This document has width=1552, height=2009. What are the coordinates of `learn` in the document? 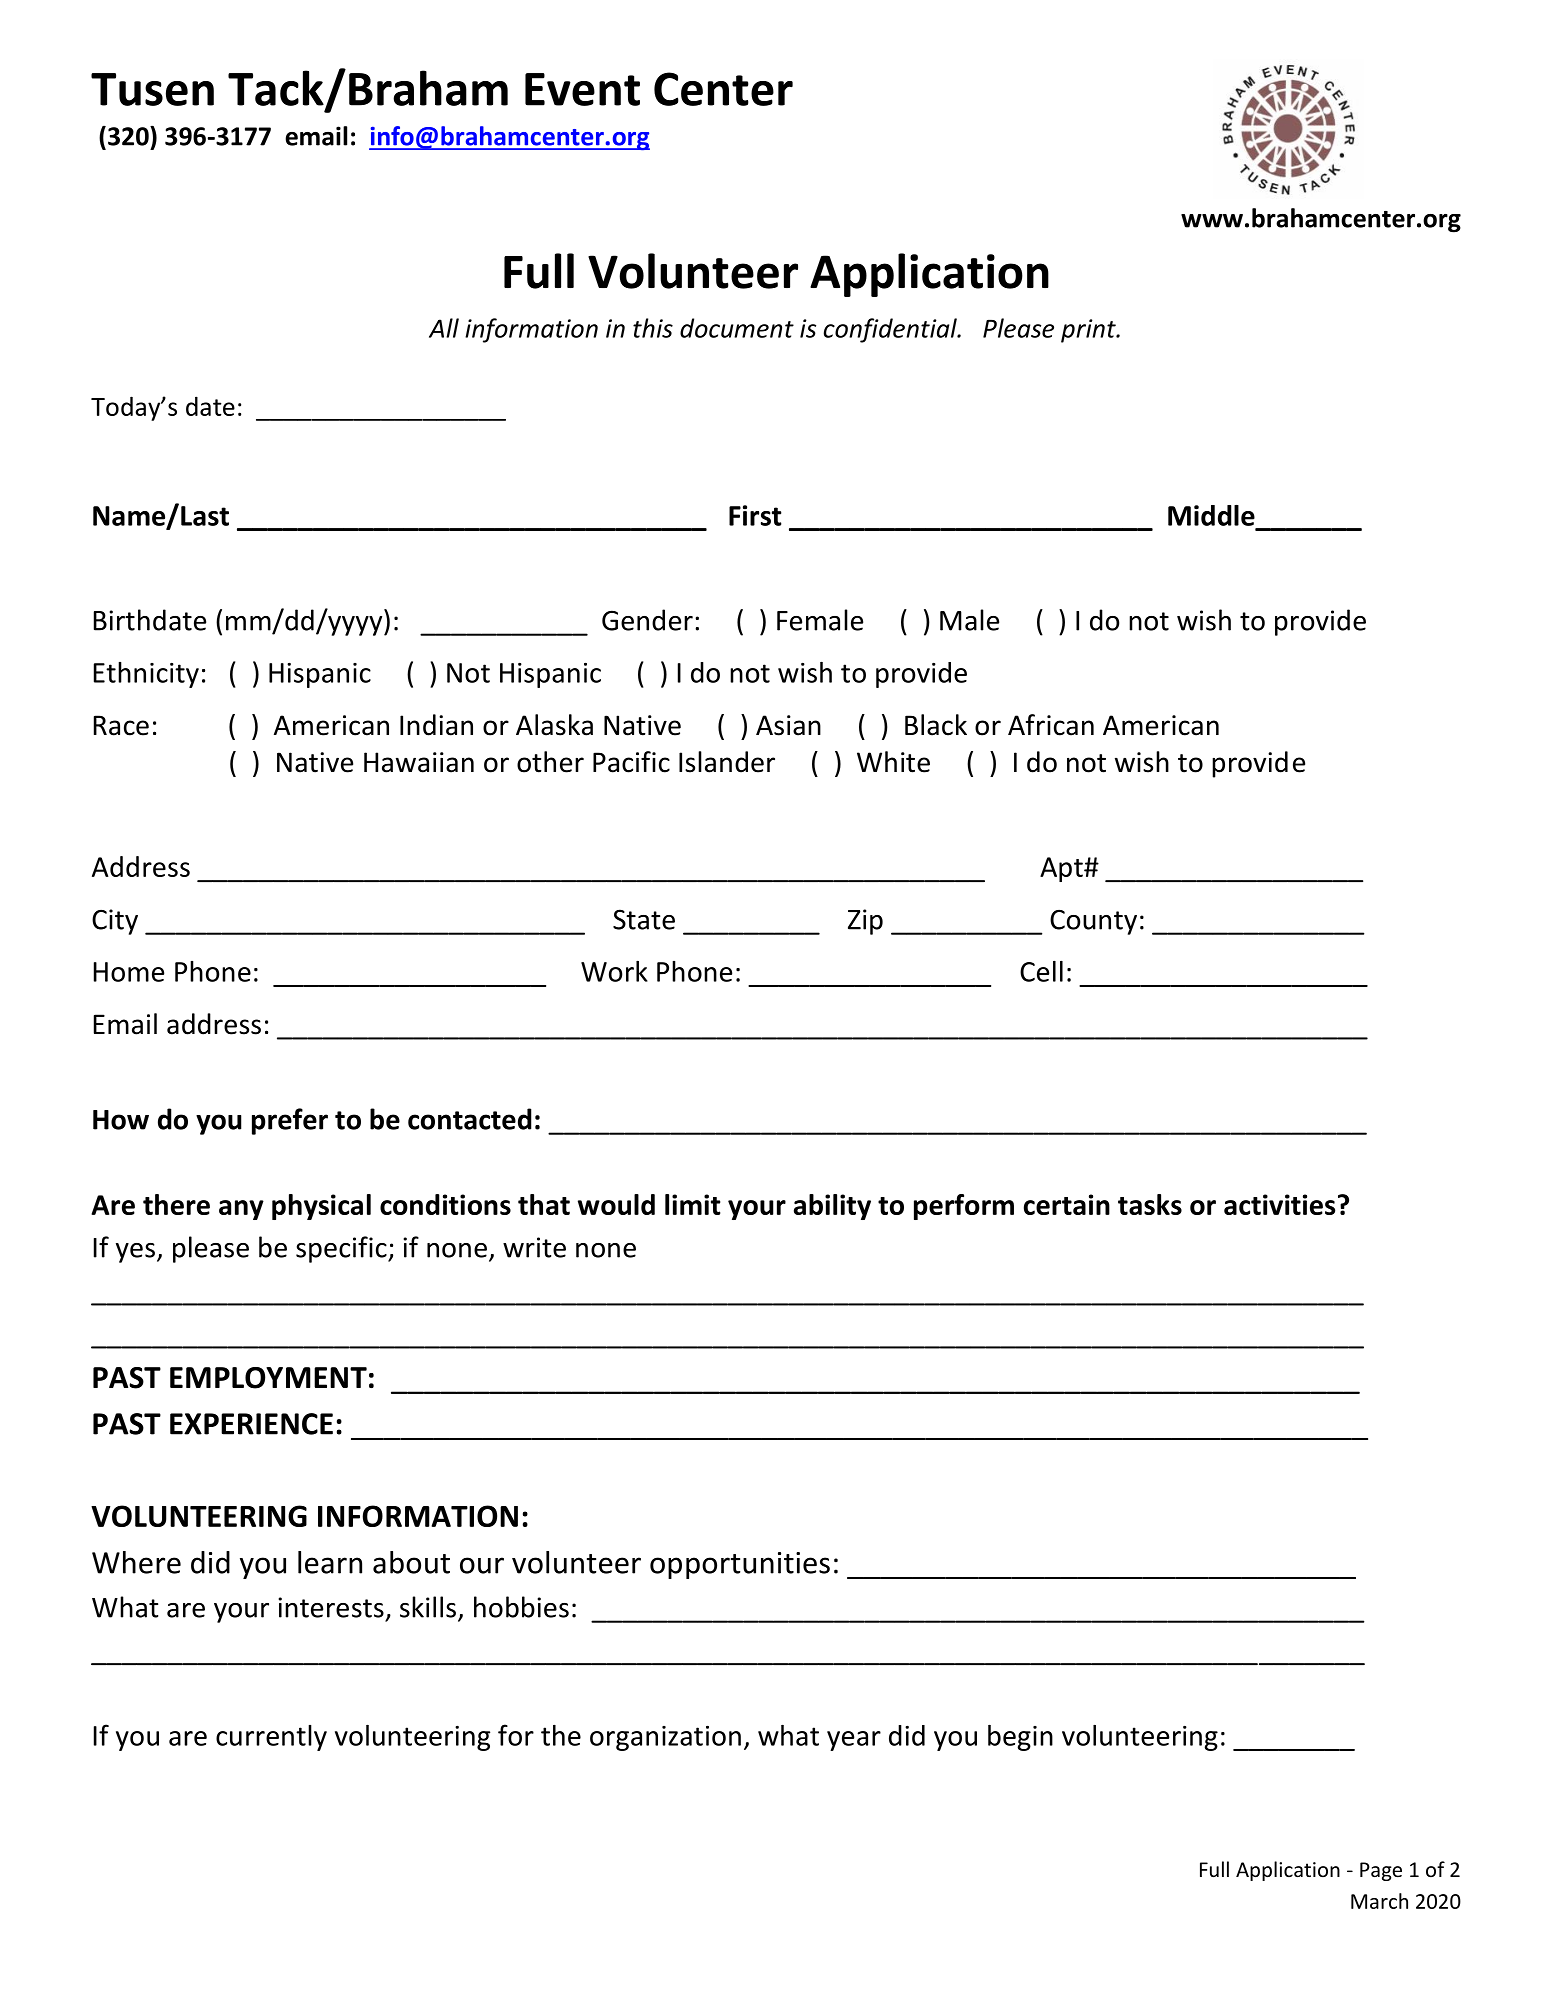 It's located at (330, 1562).
